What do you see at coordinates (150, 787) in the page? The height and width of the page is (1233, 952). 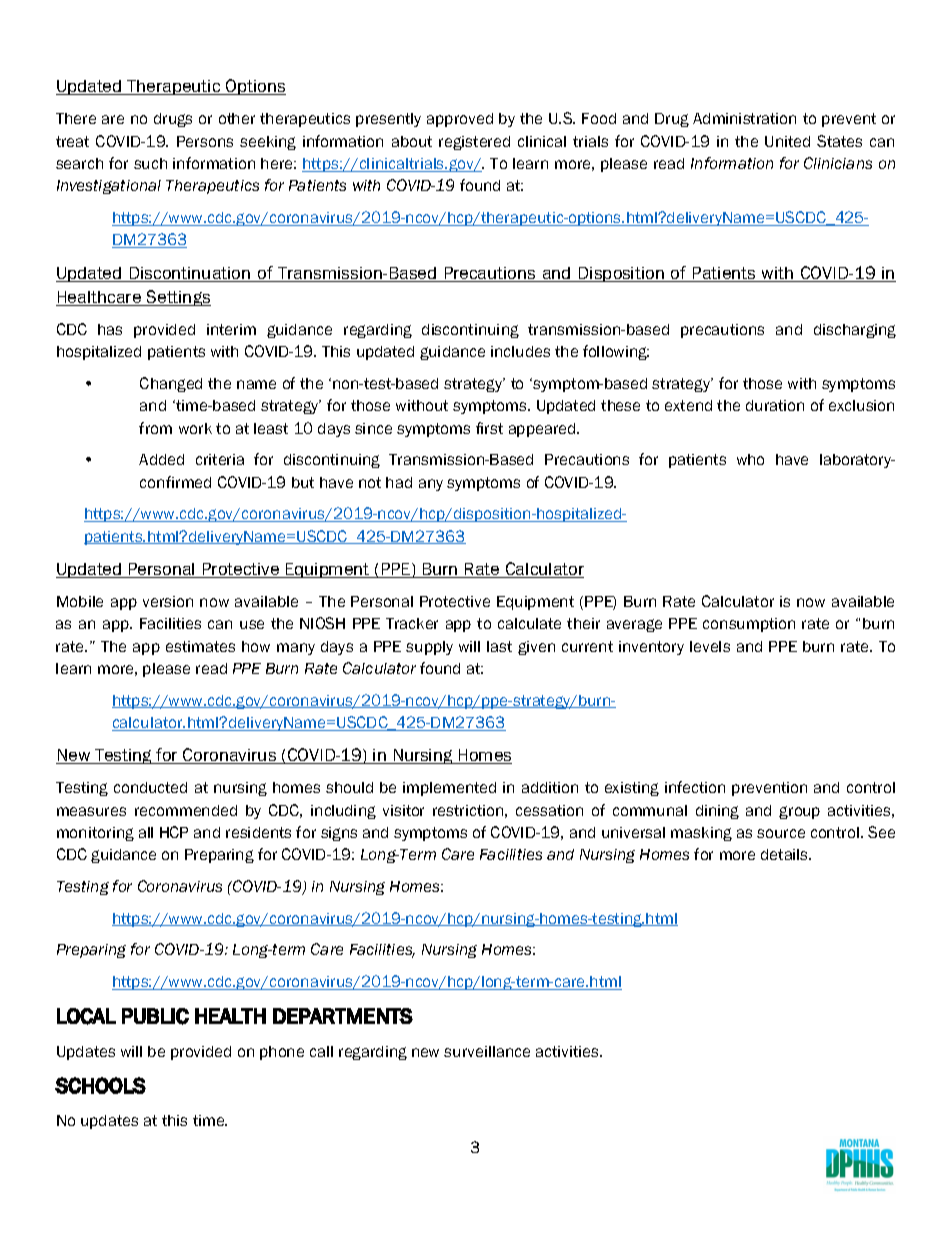 I see `conducted` at bounding box center [150, 787].
